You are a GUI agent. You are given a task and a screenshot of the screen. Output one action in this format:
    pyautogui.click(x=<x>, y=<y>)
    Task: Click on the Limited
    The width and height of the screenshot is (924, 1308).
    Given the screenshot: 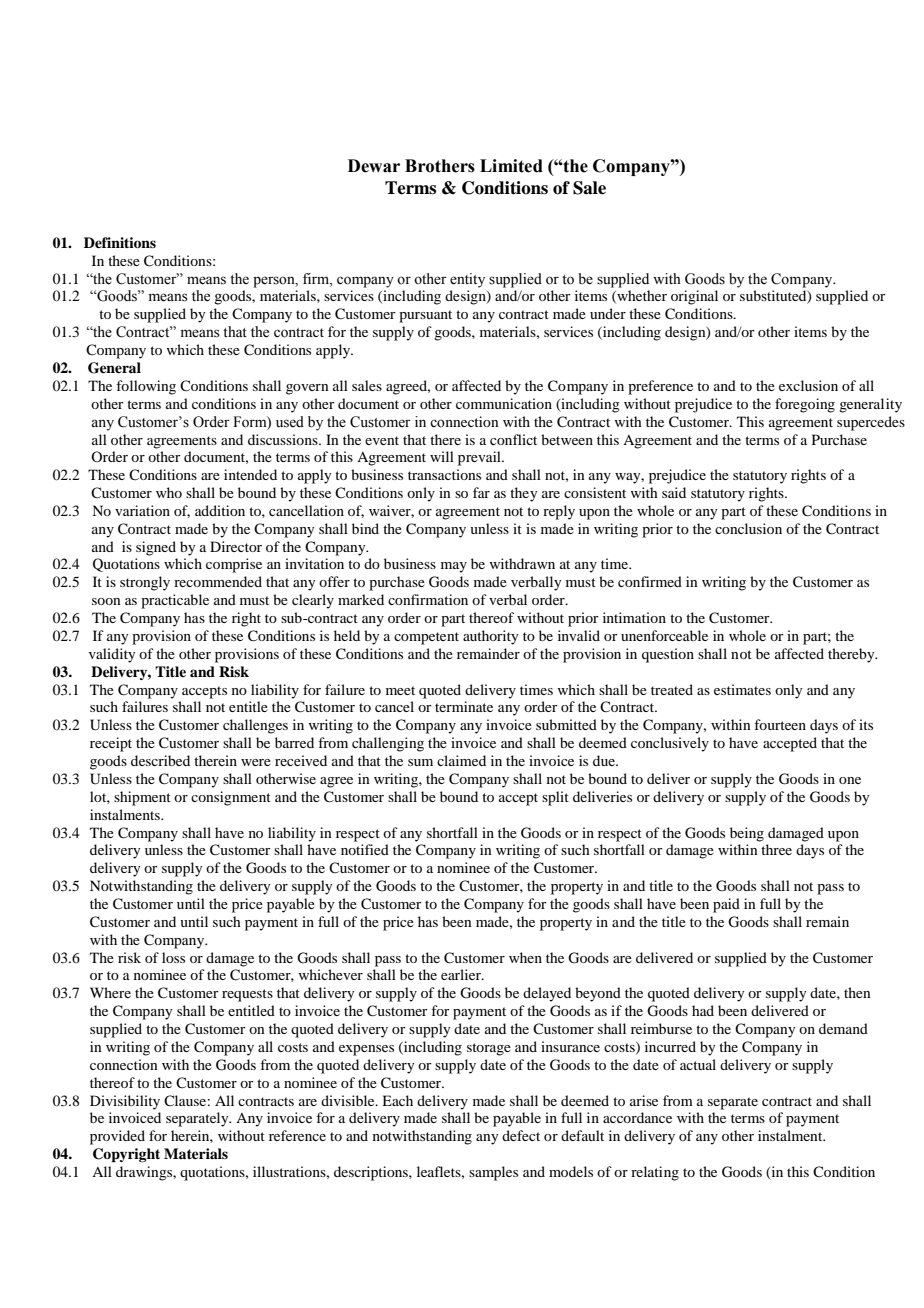 What is the action you would take?
    pyautogui.click(x=511, y=166)
